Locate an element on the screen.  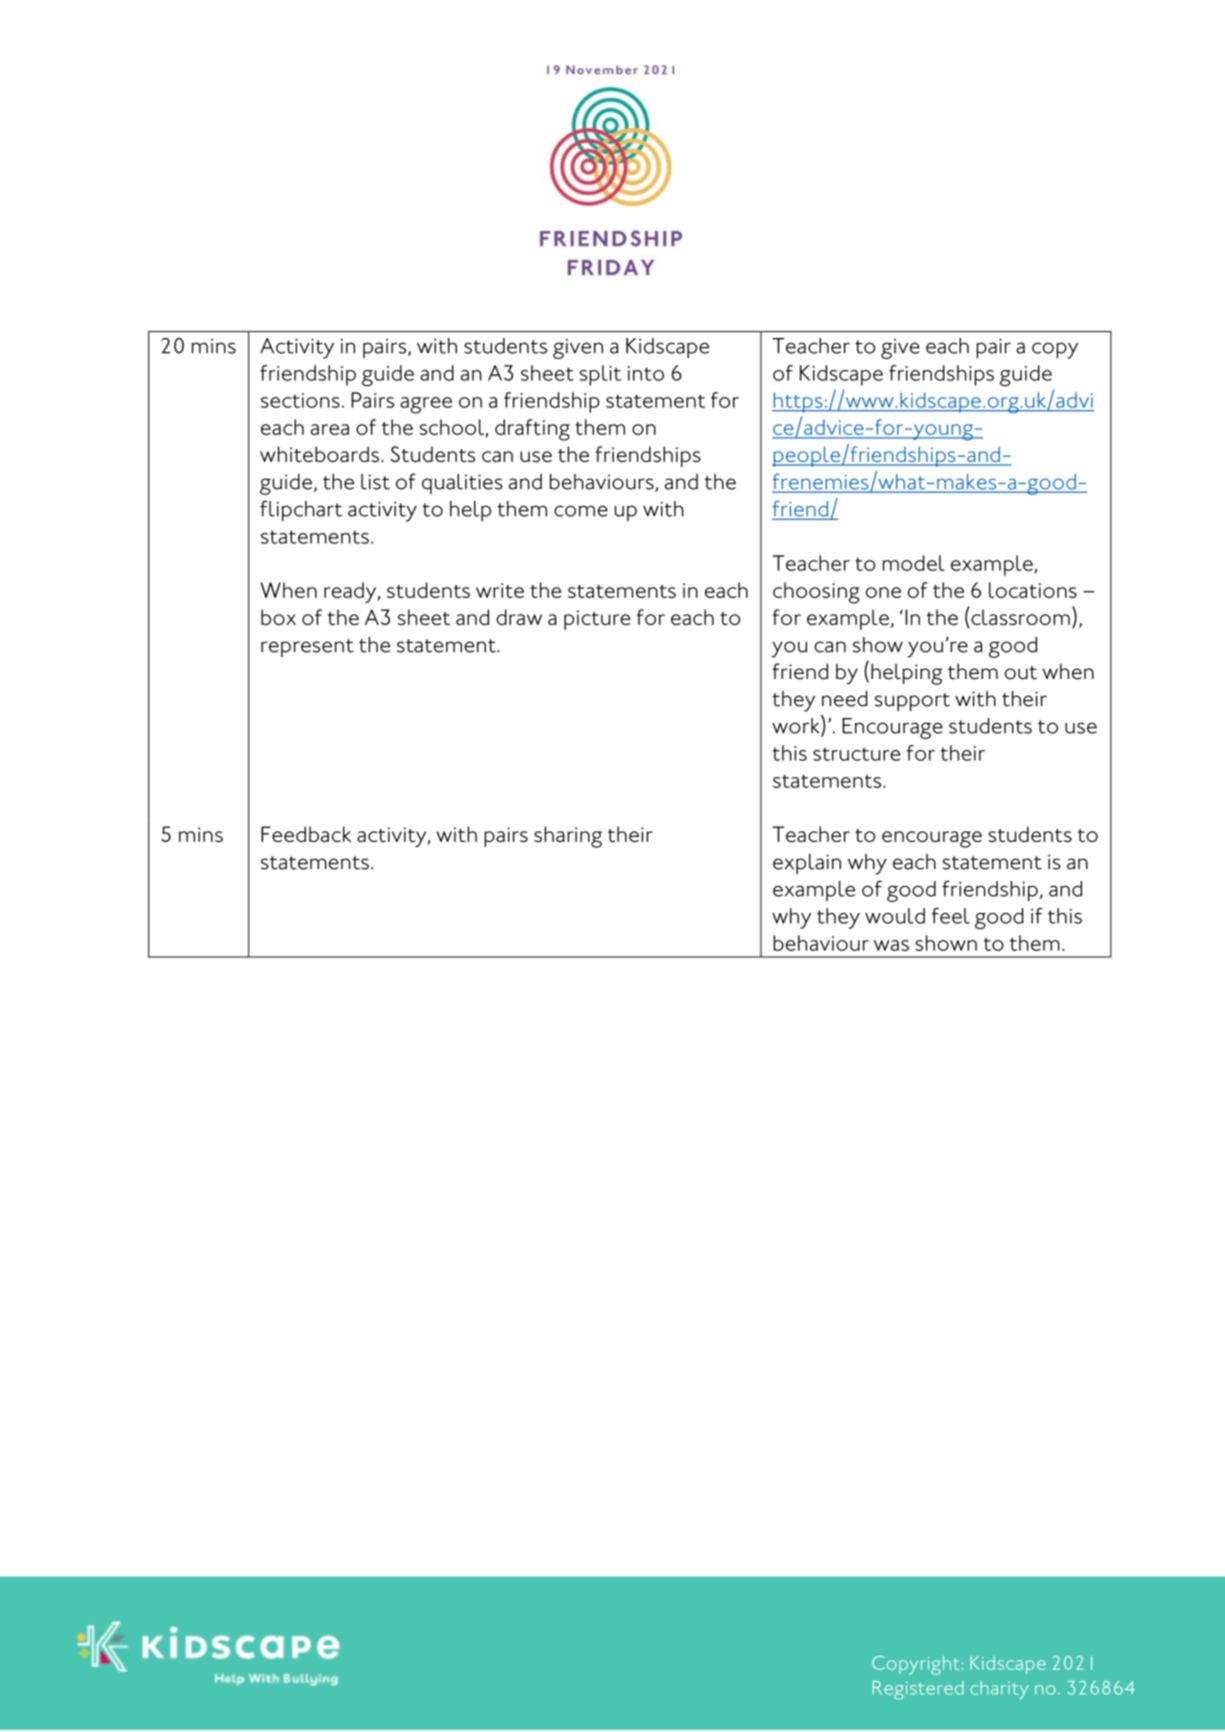
sharing is located at coordinates (568, 837).
